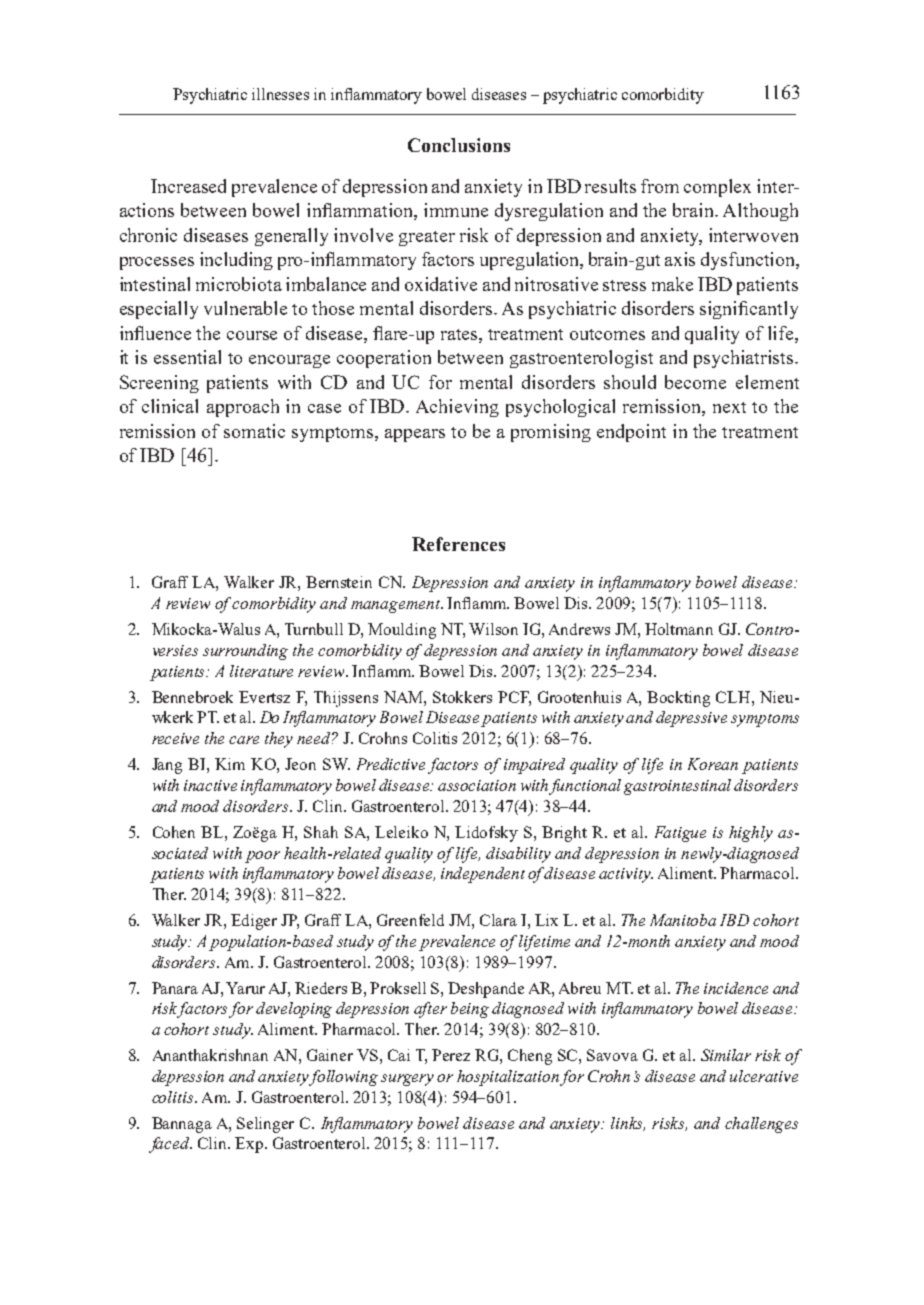 This screenshot has width=924, height=1305. What do you see at coordinates (459, 145) in the screenshot?
I see `Conclusions` at bounding box center [459, 145].
